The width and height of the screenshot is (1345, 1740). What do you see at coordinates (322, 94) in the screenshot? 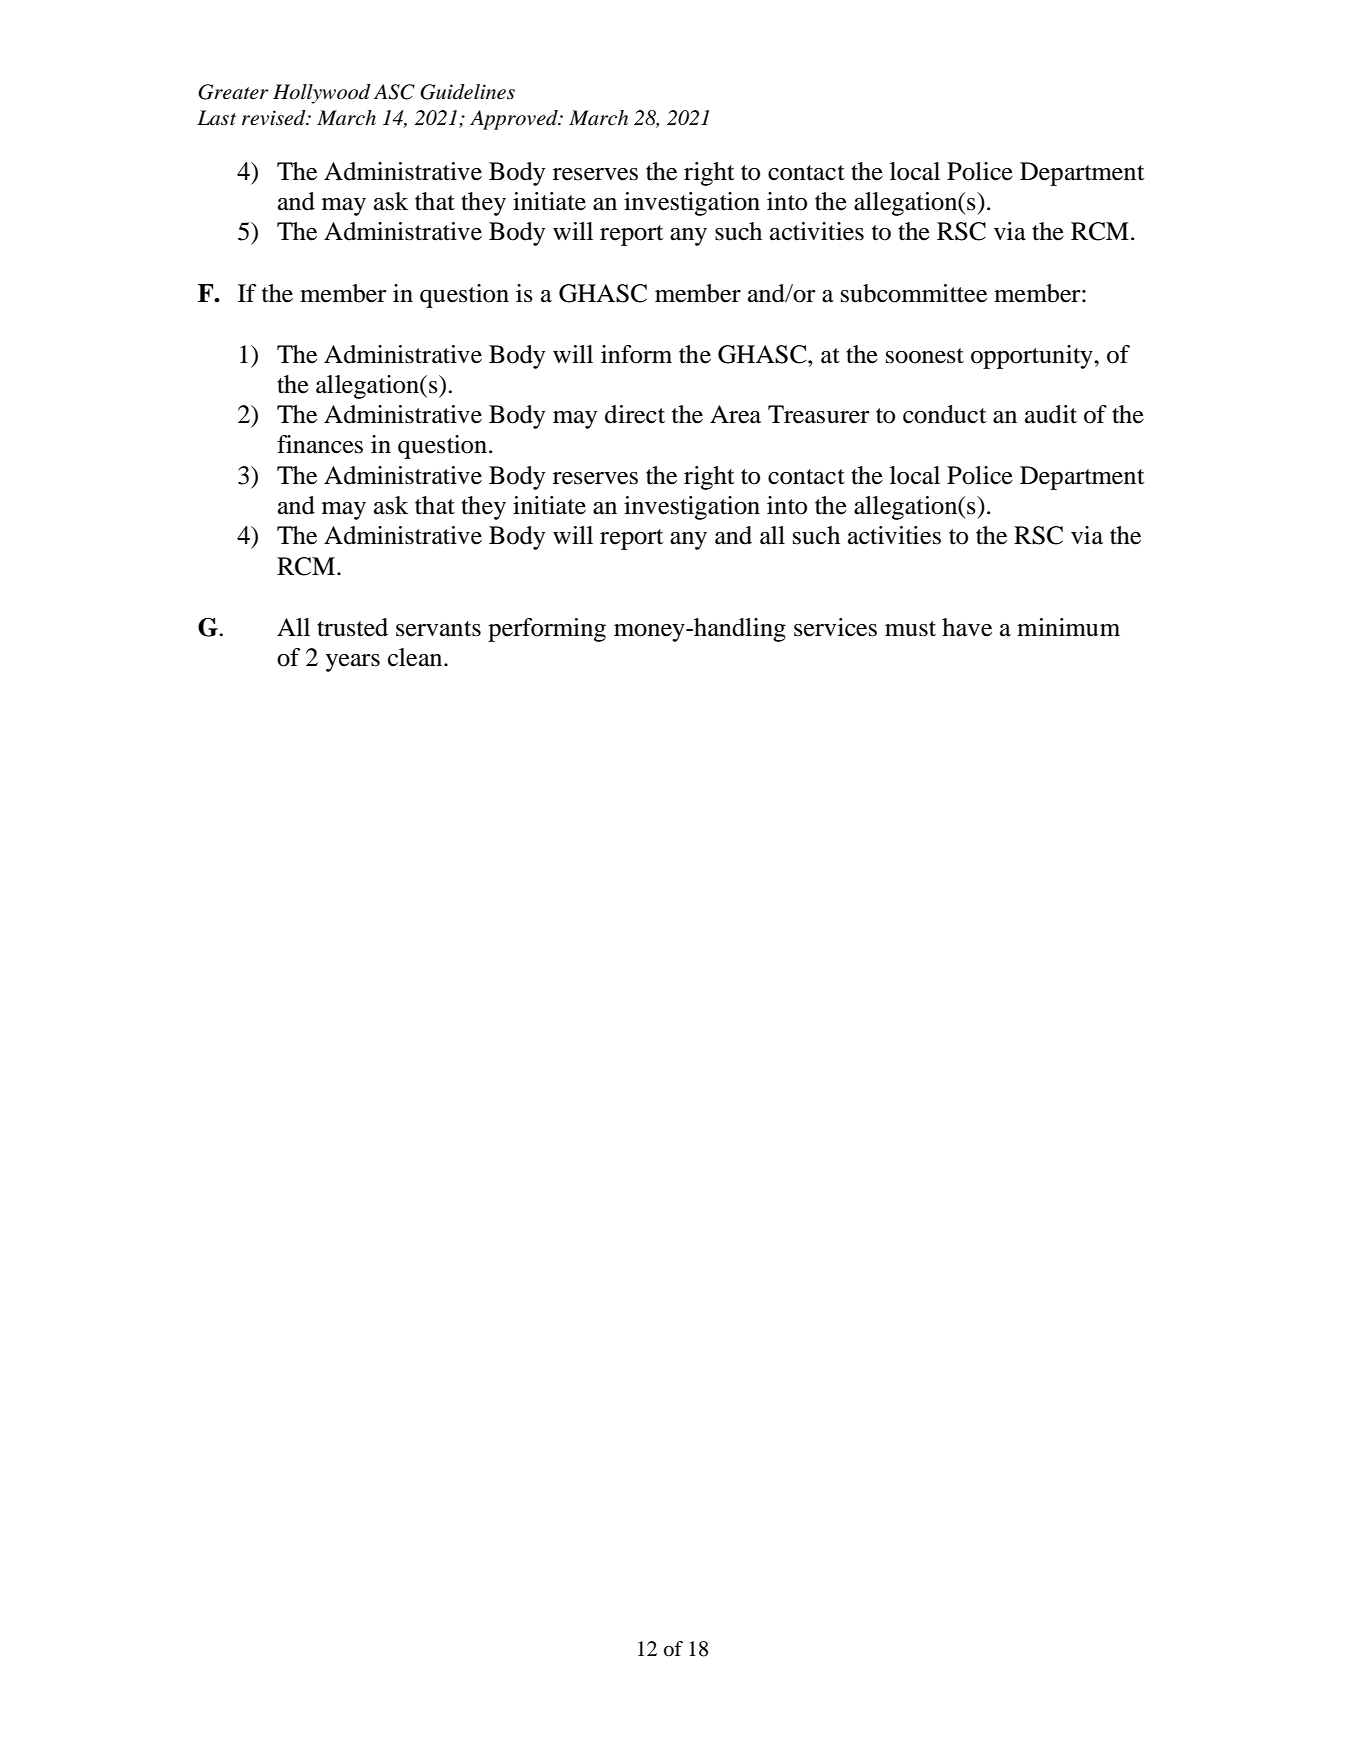
I see `Hollywood` at bounding box center [322, 94].
